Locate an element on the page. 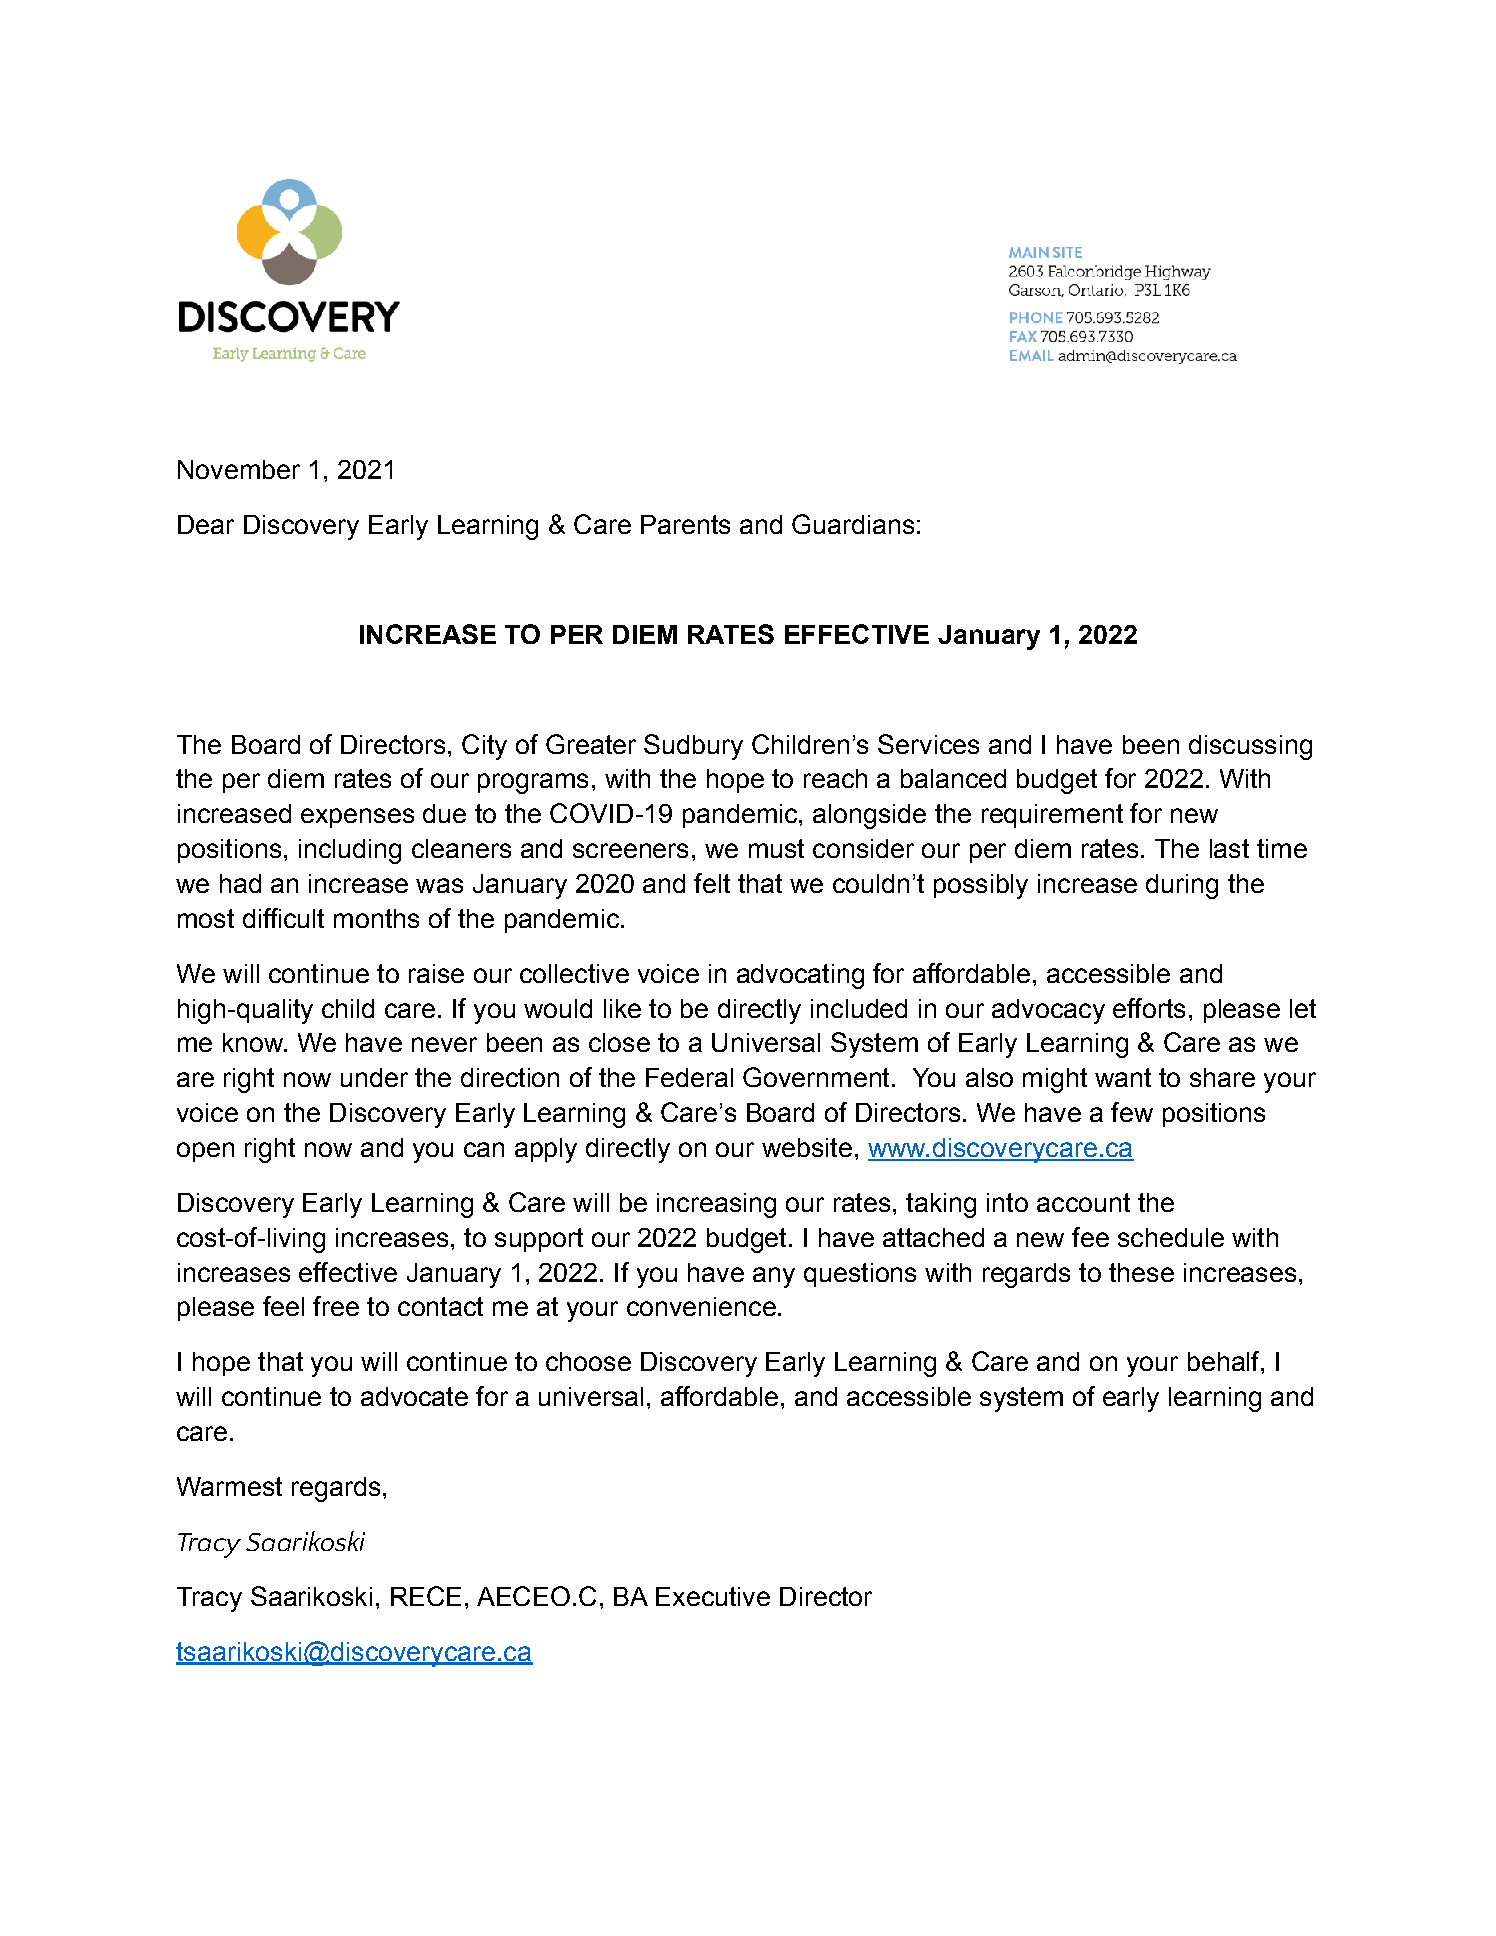 This page has width=1496, height=1936. Parents is located at coordinates (685, 524).
